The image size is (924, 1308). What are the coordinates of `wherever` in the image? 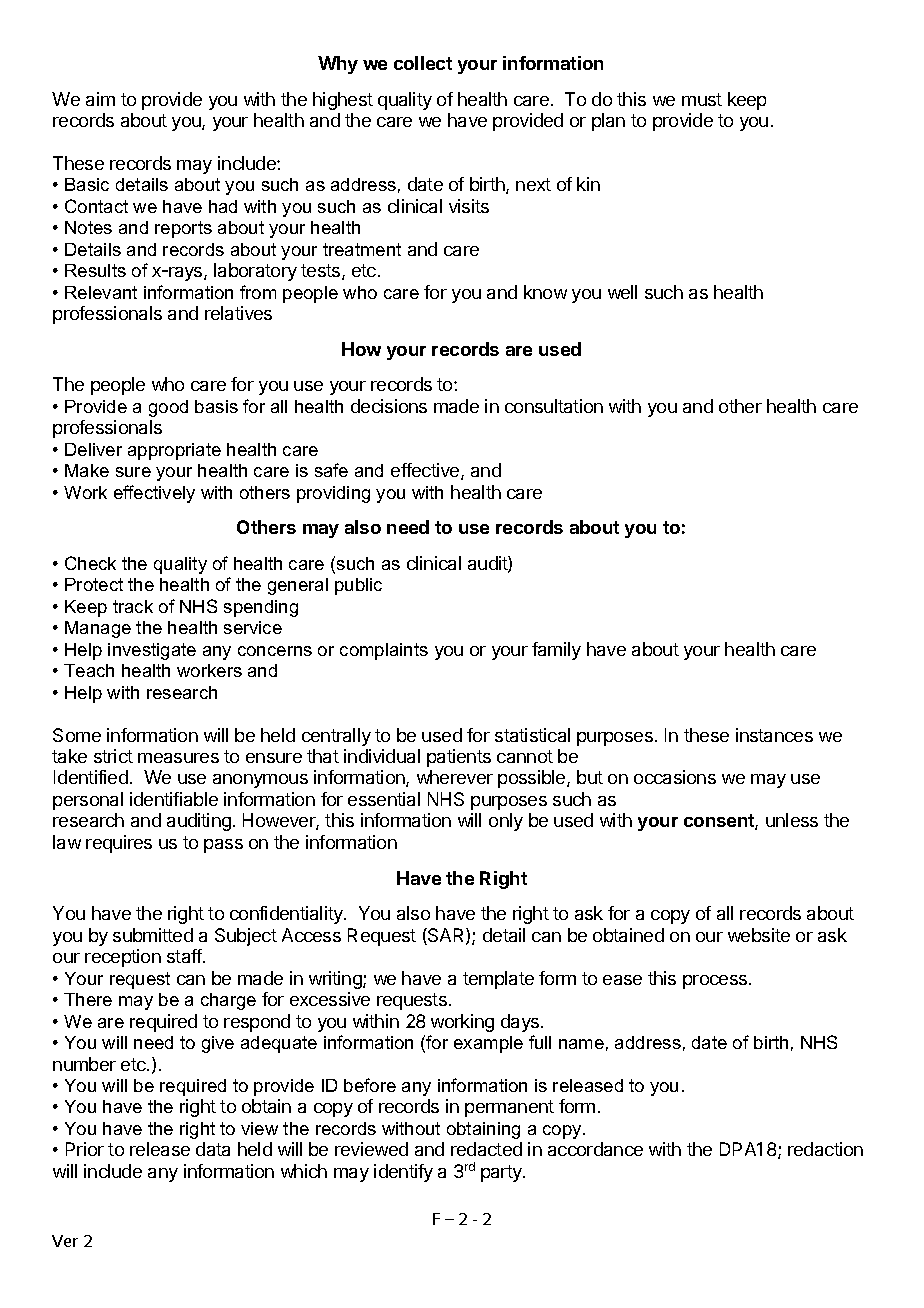 It's located at (455, 777).
